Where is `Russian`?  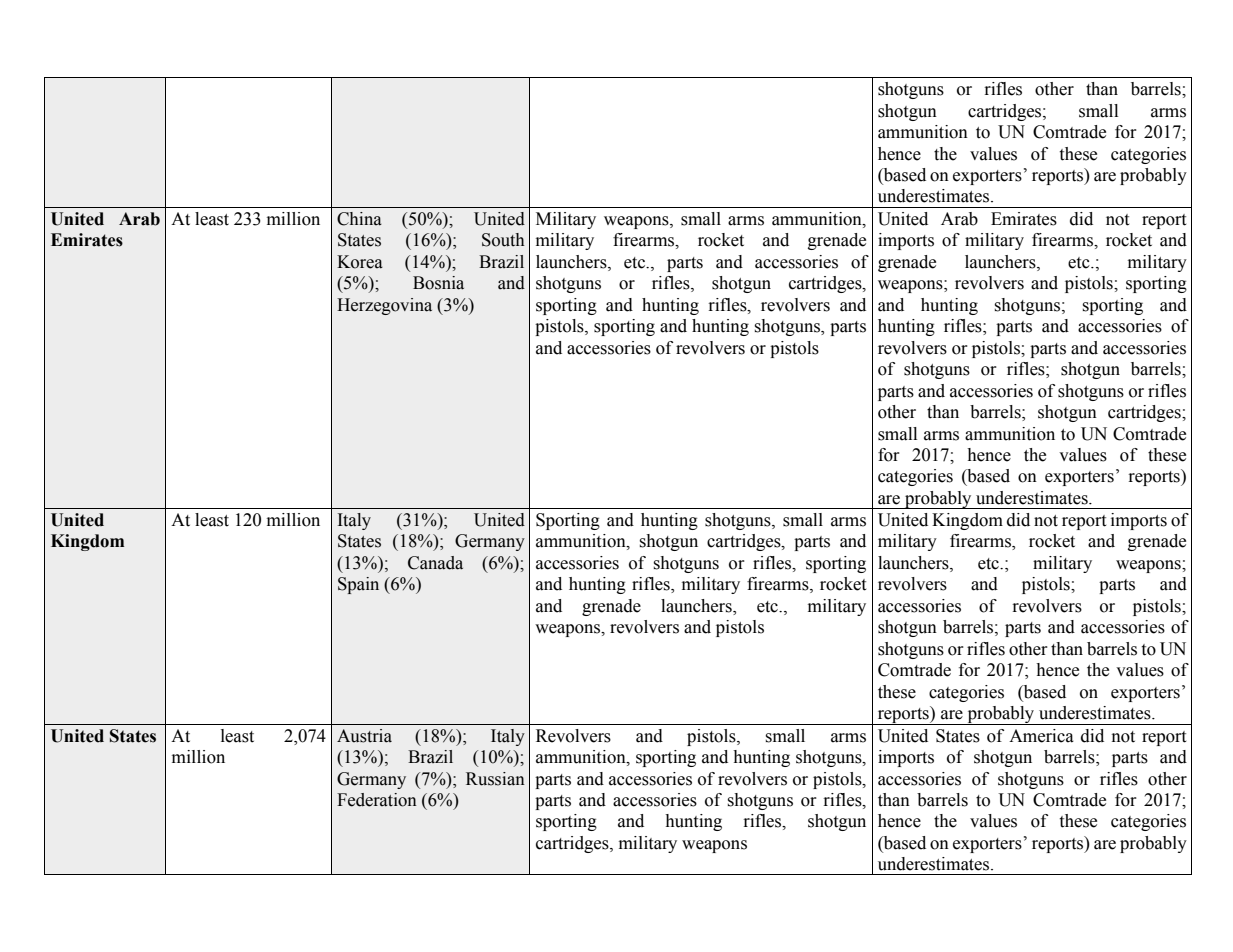
Russian is located at coordinates (495, 779).
